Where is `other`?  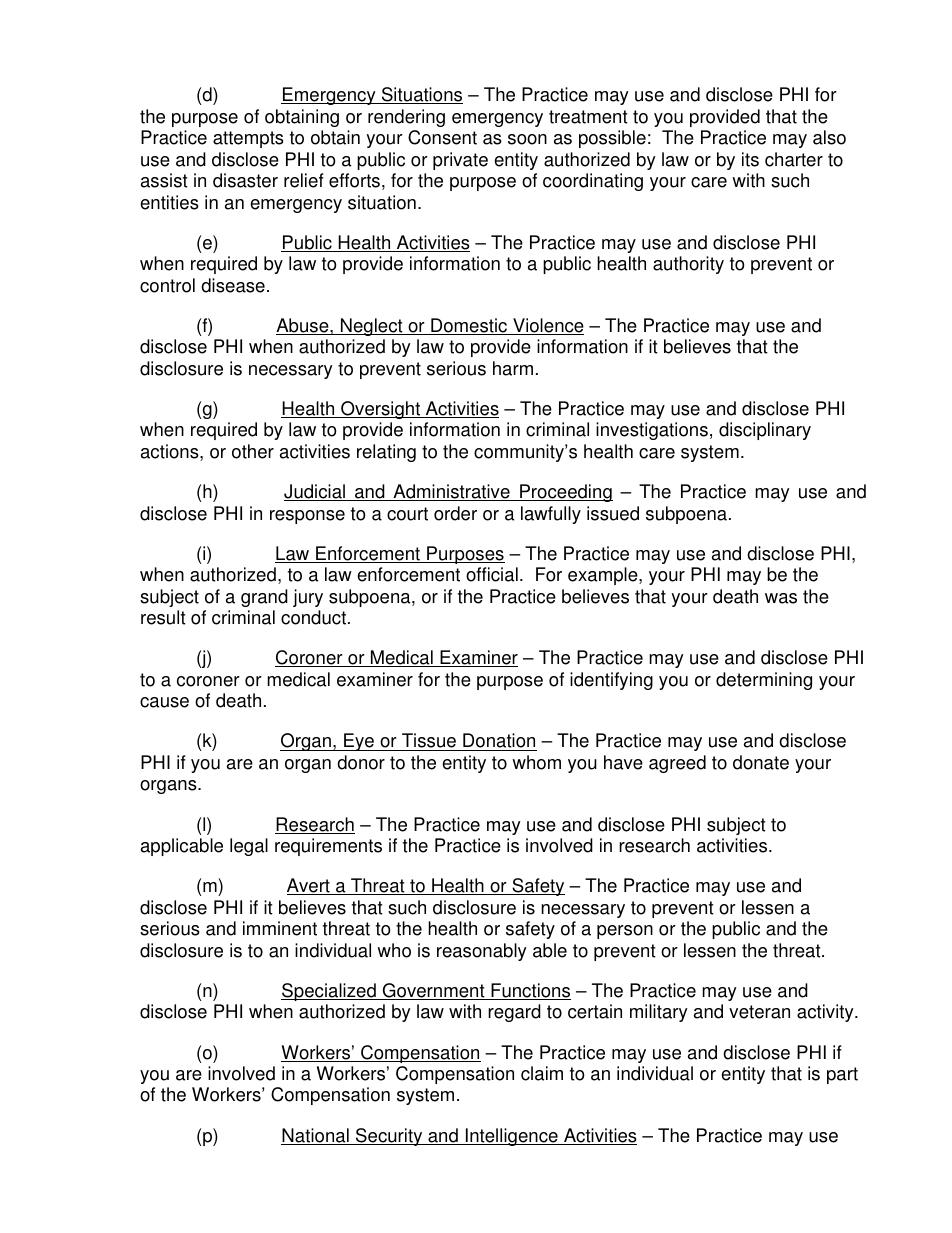
other is located at coordinates (253, 451).
